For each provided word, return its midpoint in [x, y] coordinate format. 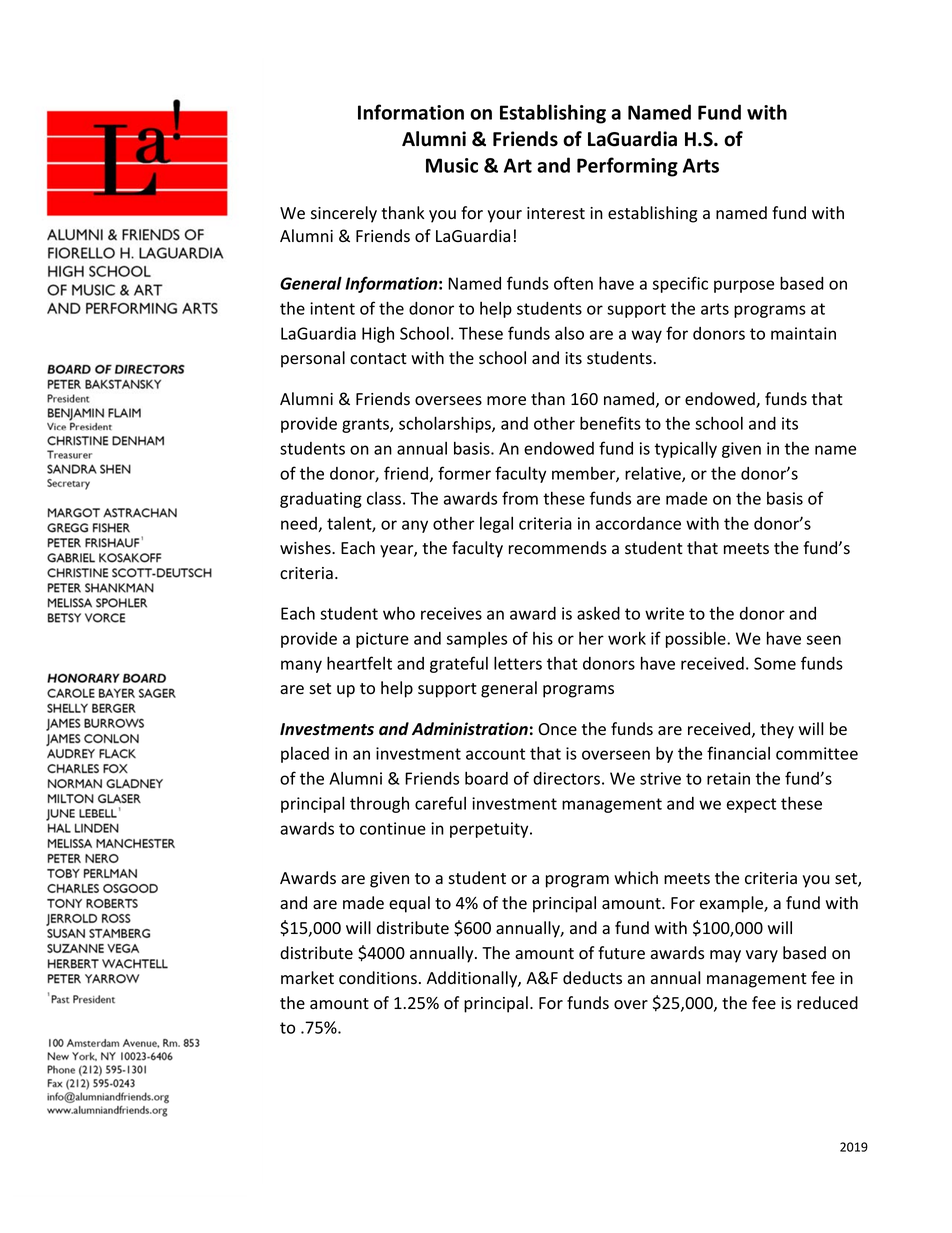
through [379, 804]
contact [378, 359]
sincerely [344, 214]
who [399, 613]
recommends [558, 548]
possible [697, 640]
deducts [592, 978]
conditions [378, 978]
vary [762, 956]
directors [566, 778]
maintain [803, 333]
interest [556, 213]
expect [751, 805]
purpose [744, 286]
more [506, 401]
